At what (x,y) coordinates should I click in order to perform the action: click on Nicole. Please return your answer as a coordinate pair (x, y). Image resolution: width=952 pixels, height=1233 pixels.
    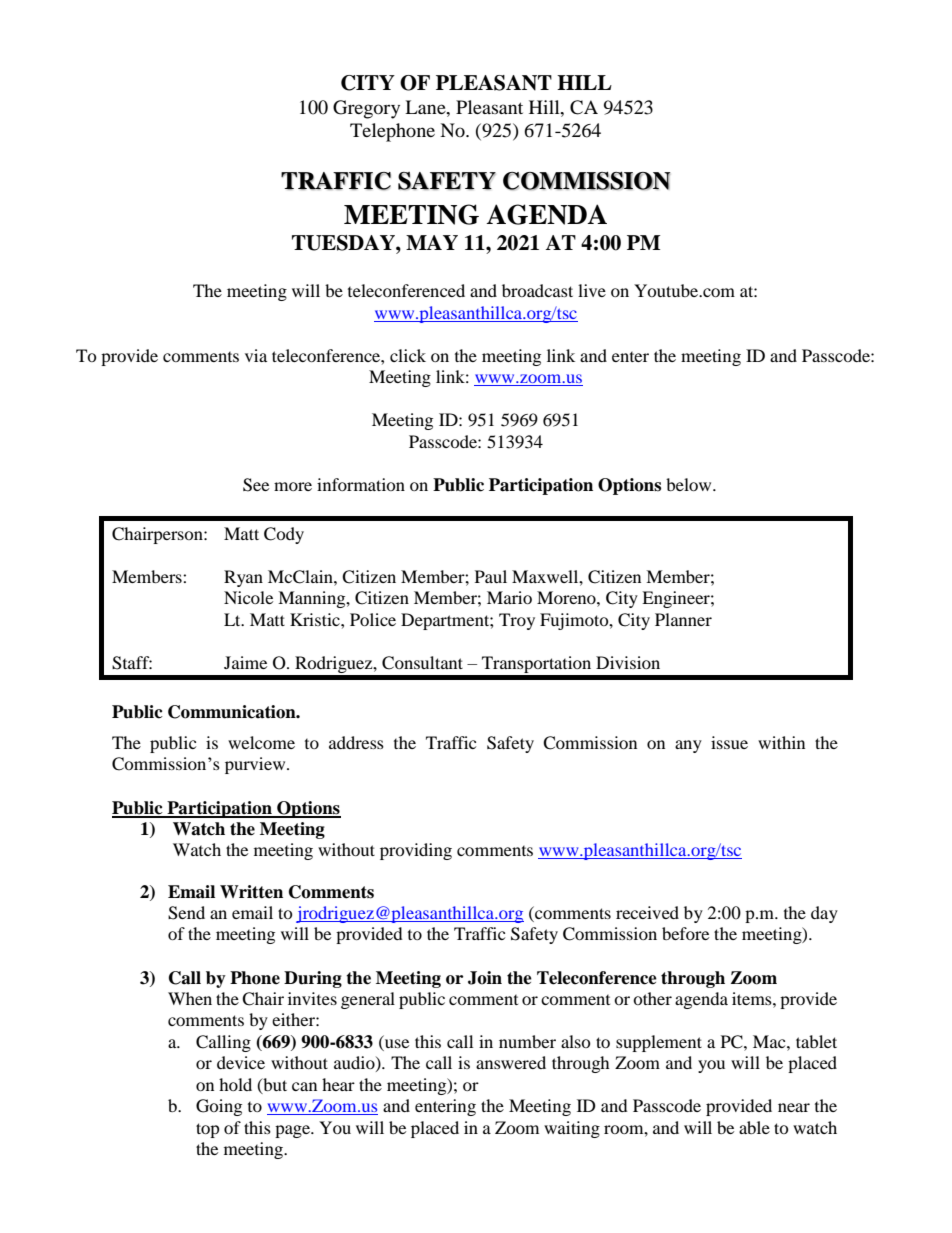
    Looking at the image, I should click on (248, 597).
